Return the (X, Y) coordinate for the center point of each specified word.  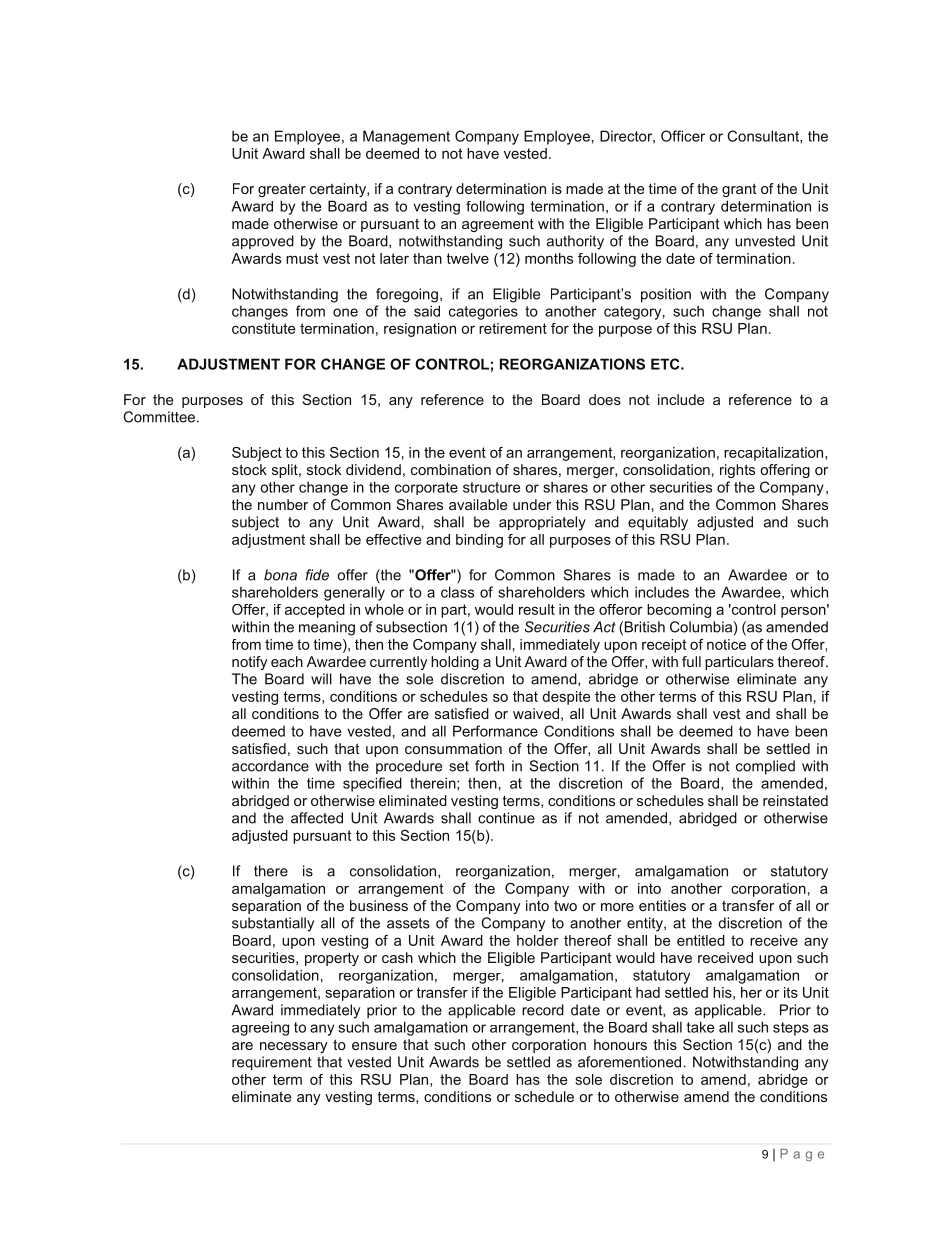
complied (765, 767)
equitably (658, 523)
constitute (263, 328)
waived (536, 713)
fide (317, 575)
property (332, 959)
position (666, 295)
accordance (270, 766)
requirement (272, 1063)
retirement (513, 328)
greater (282, 190)
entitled (701, 940)
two (565, 906)
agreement (498, 225)
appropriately (542, 523)
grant (739, 190)
